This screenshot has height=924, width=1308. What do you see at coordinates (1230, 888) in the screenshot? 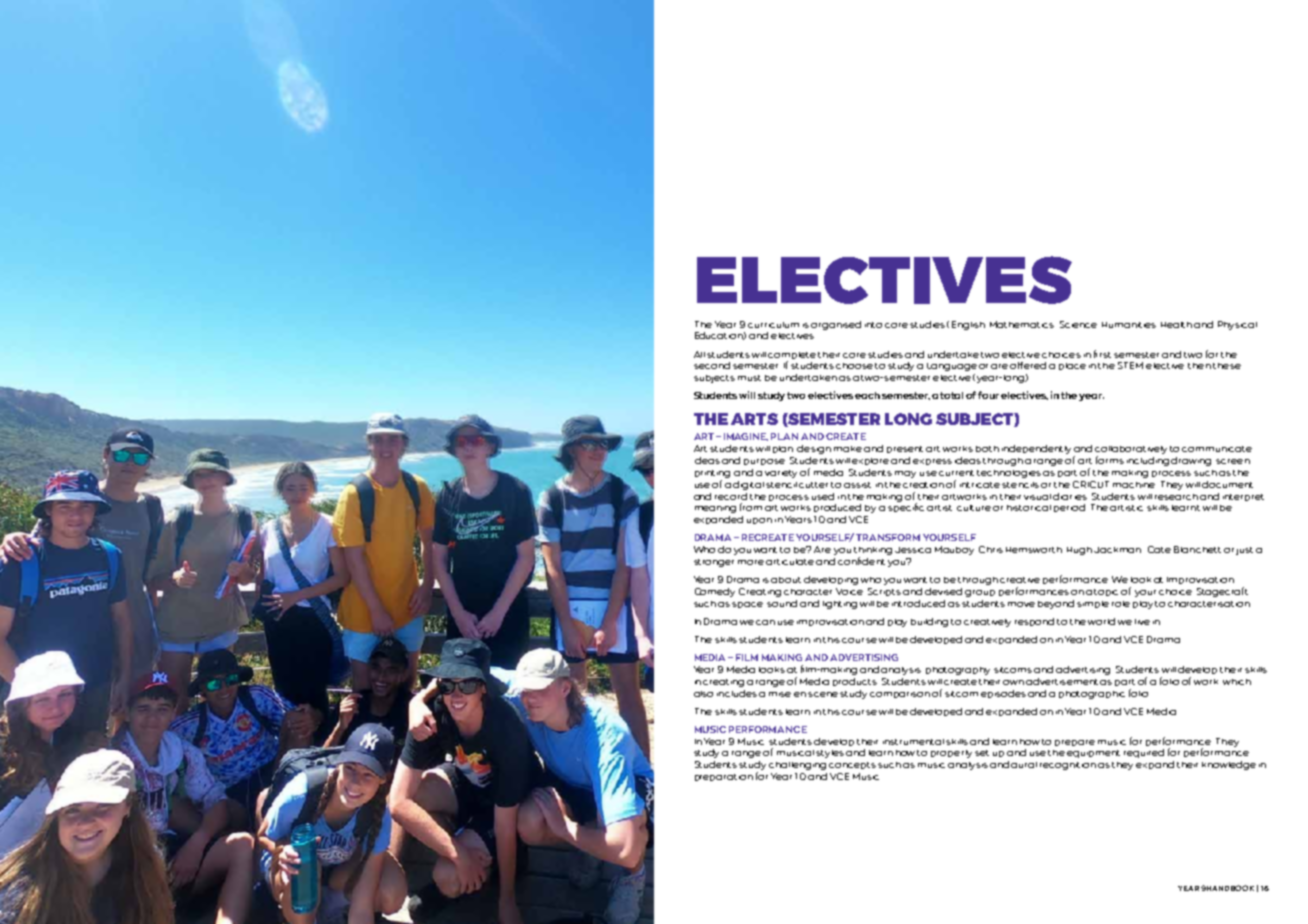
I see `HANDBOOK` at bounding box center [1230, 888].
